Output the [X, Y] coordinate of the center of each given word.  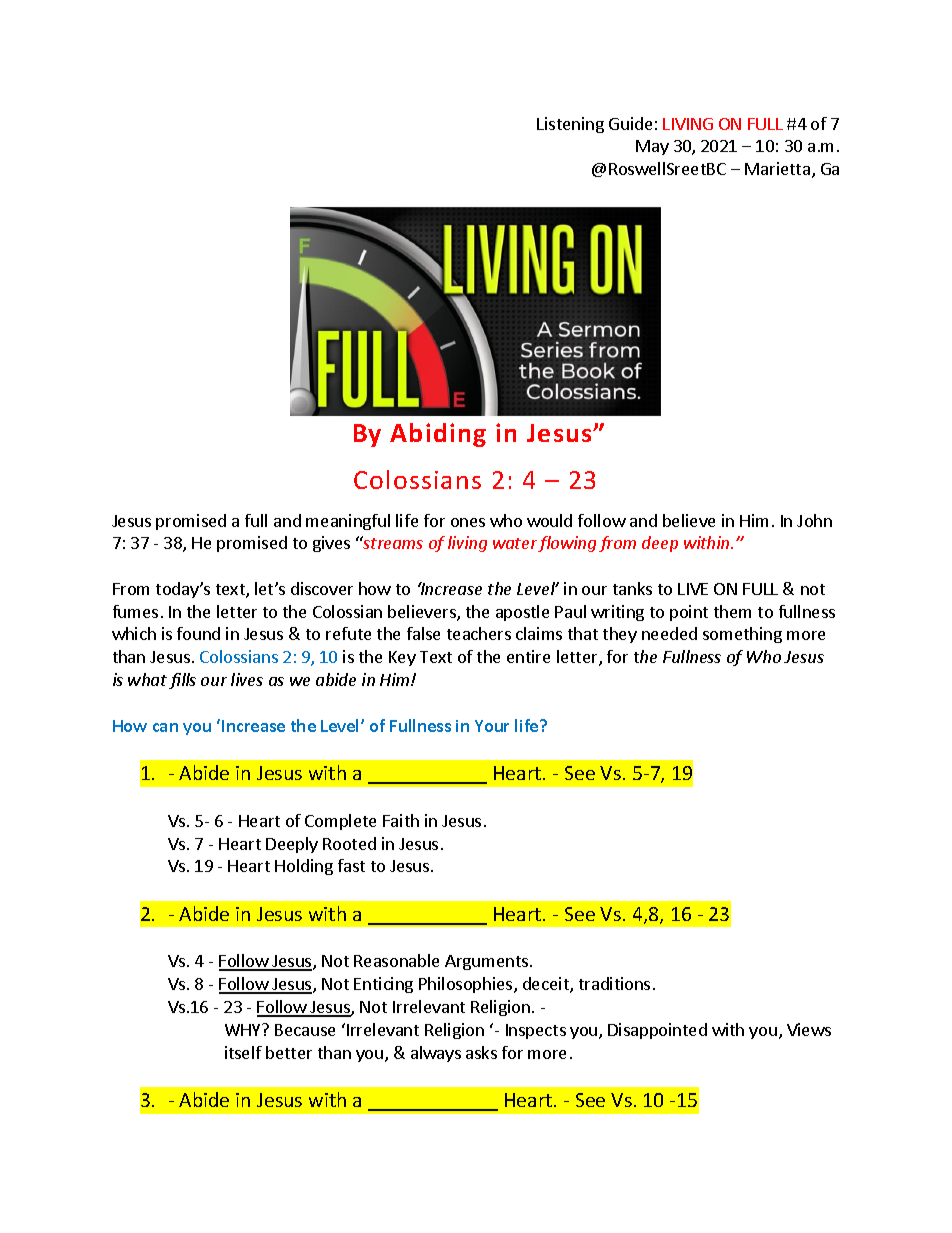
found [198, 633]
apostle [522, 613]
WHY [244, 1029]
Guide [630, 123]
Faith [401, 820]
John [814, 520]
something [742, 635]
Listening [570, 125]
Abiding [438, 435]
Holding [304, 867]
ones [468, 522]
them [732, 611]
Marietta [777, 168]
